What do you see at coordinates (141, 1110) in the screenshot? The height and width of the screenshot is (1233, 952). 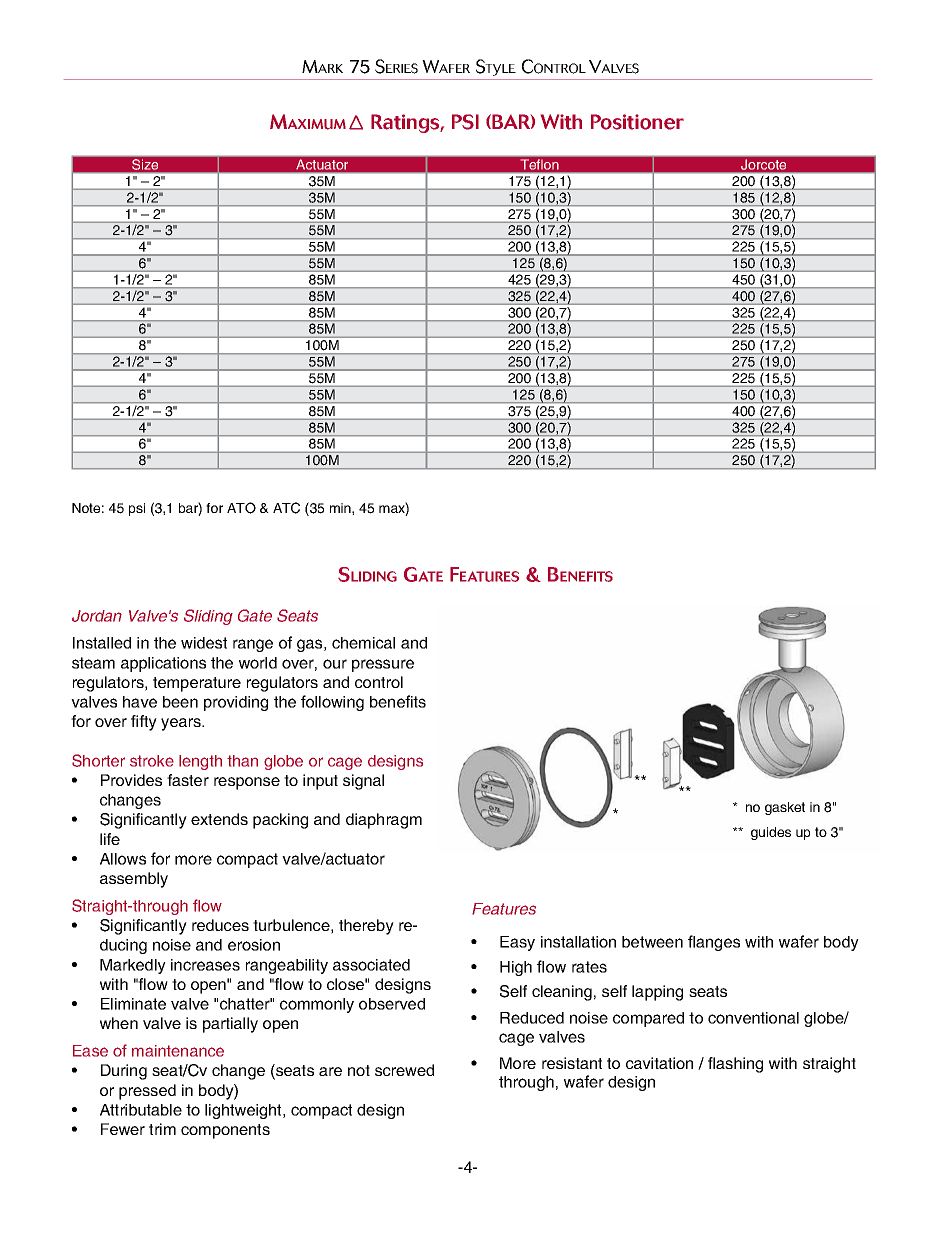 I see `Attributable` at bounding box center [141, 1110].
